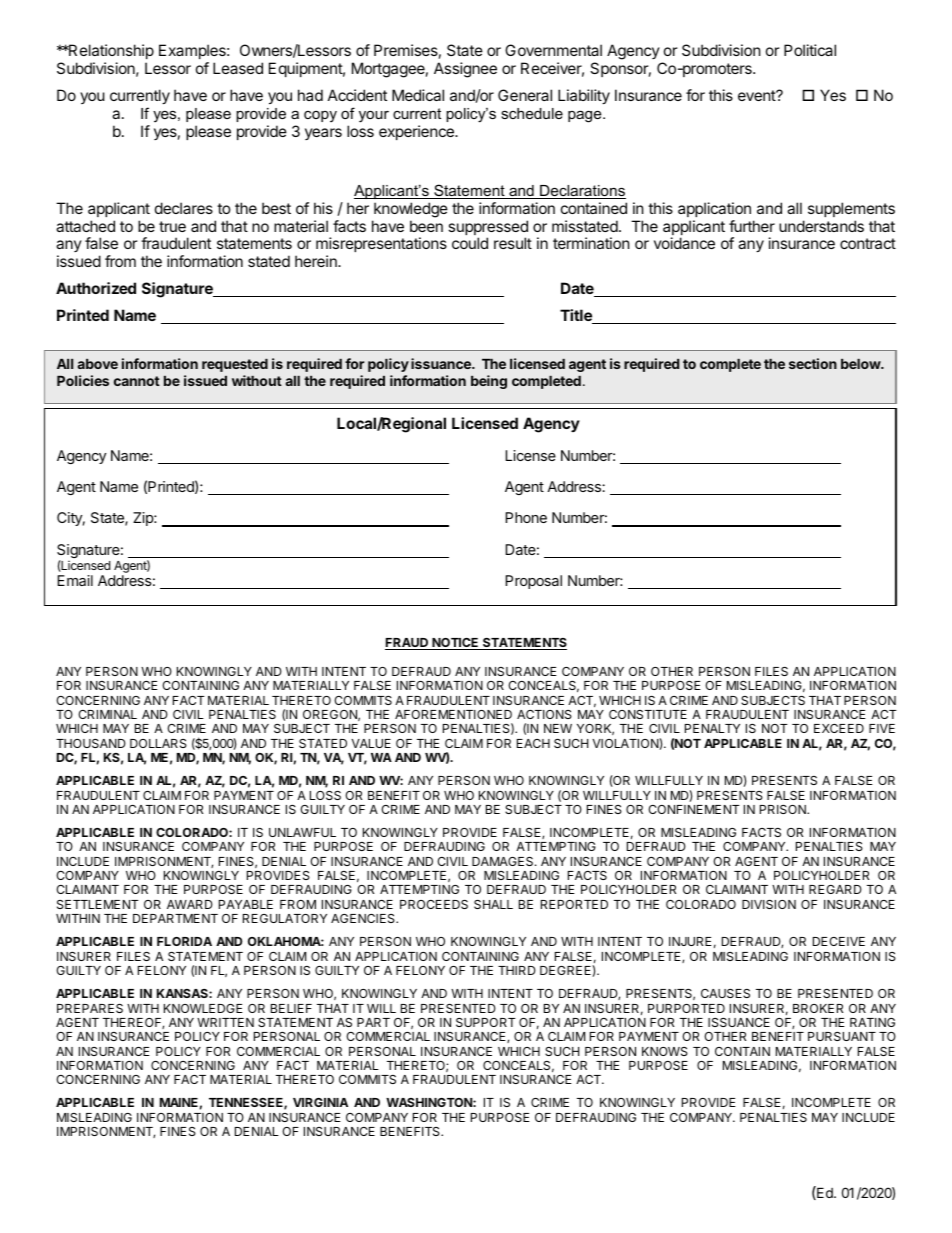  Describe the element at coordinates (225, 1022) in the screenshot. I see `WRITTEN` at that location.
